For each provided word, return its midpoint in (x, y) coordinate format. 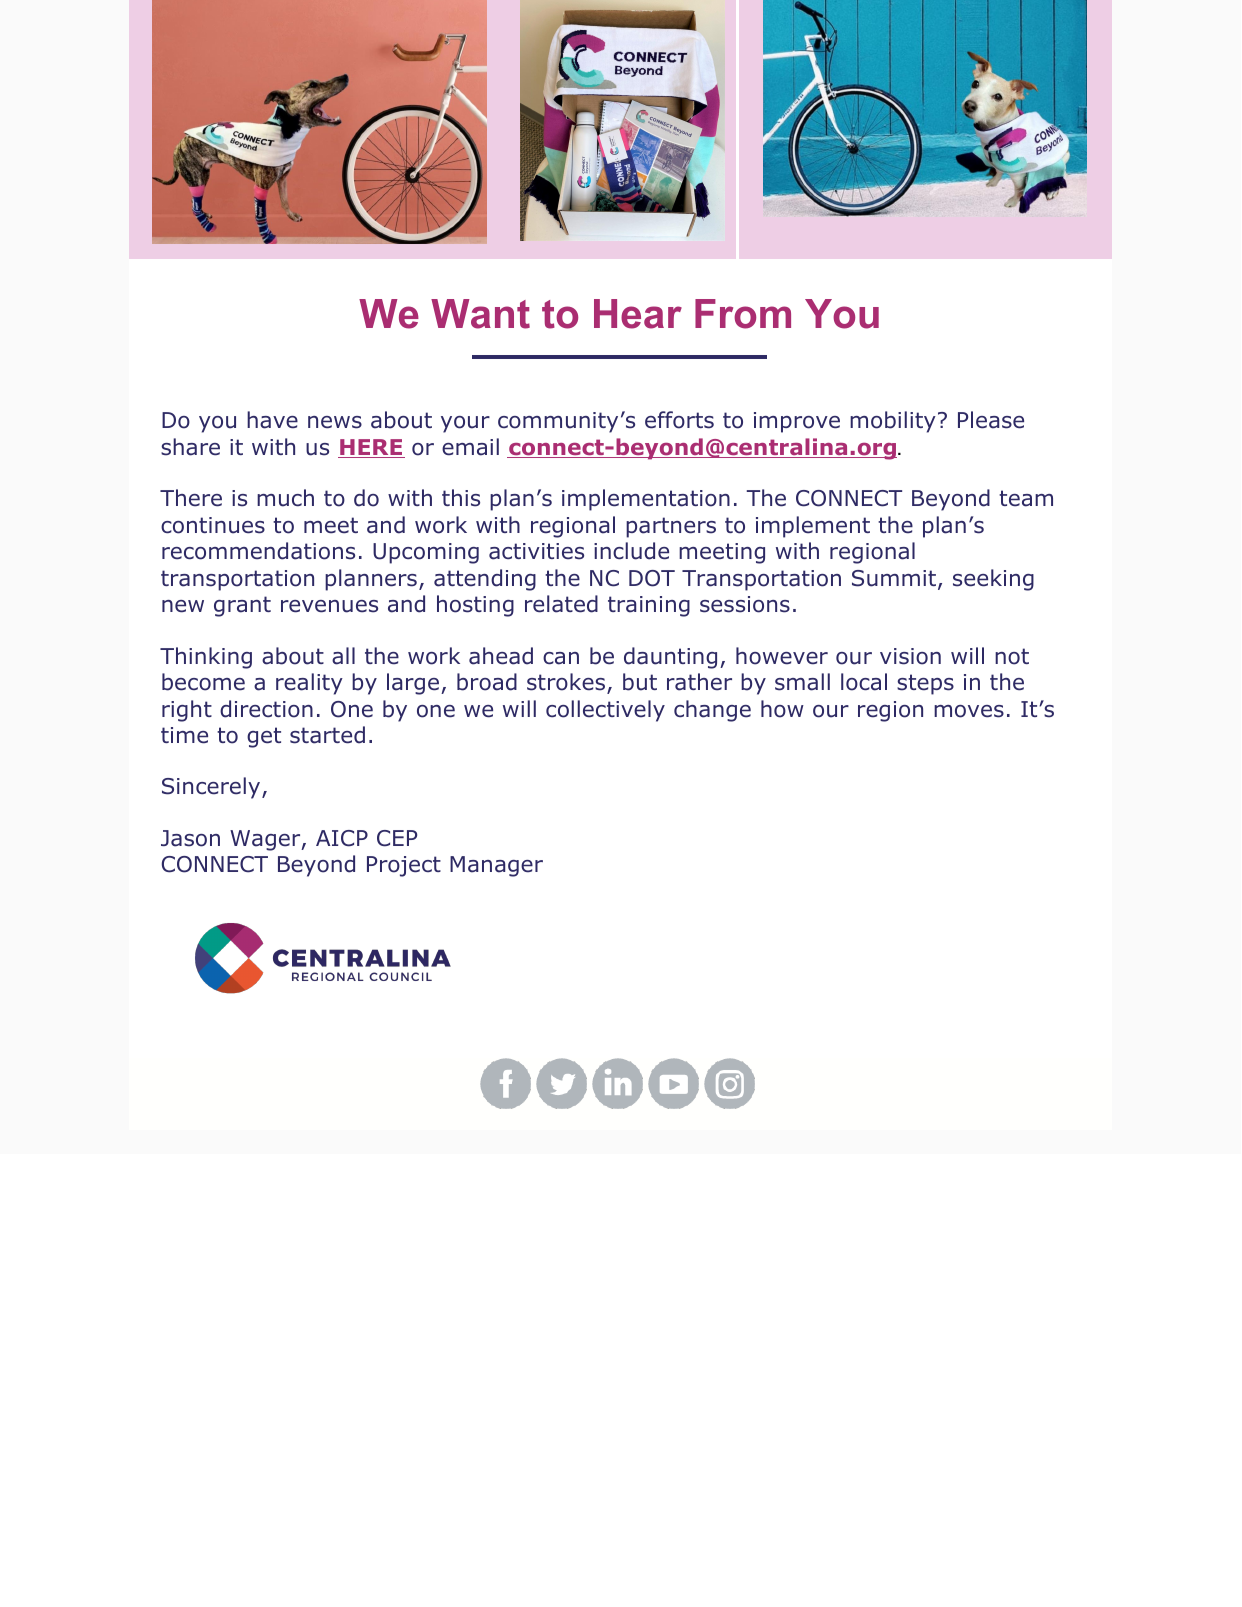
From (743, 314)
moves (969, 711)
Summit (894, 578)
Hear (638, 314)
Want (480, 314)
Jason (190, 838)
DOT (652, 578)
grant (242, 606)
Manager (496, 866)
